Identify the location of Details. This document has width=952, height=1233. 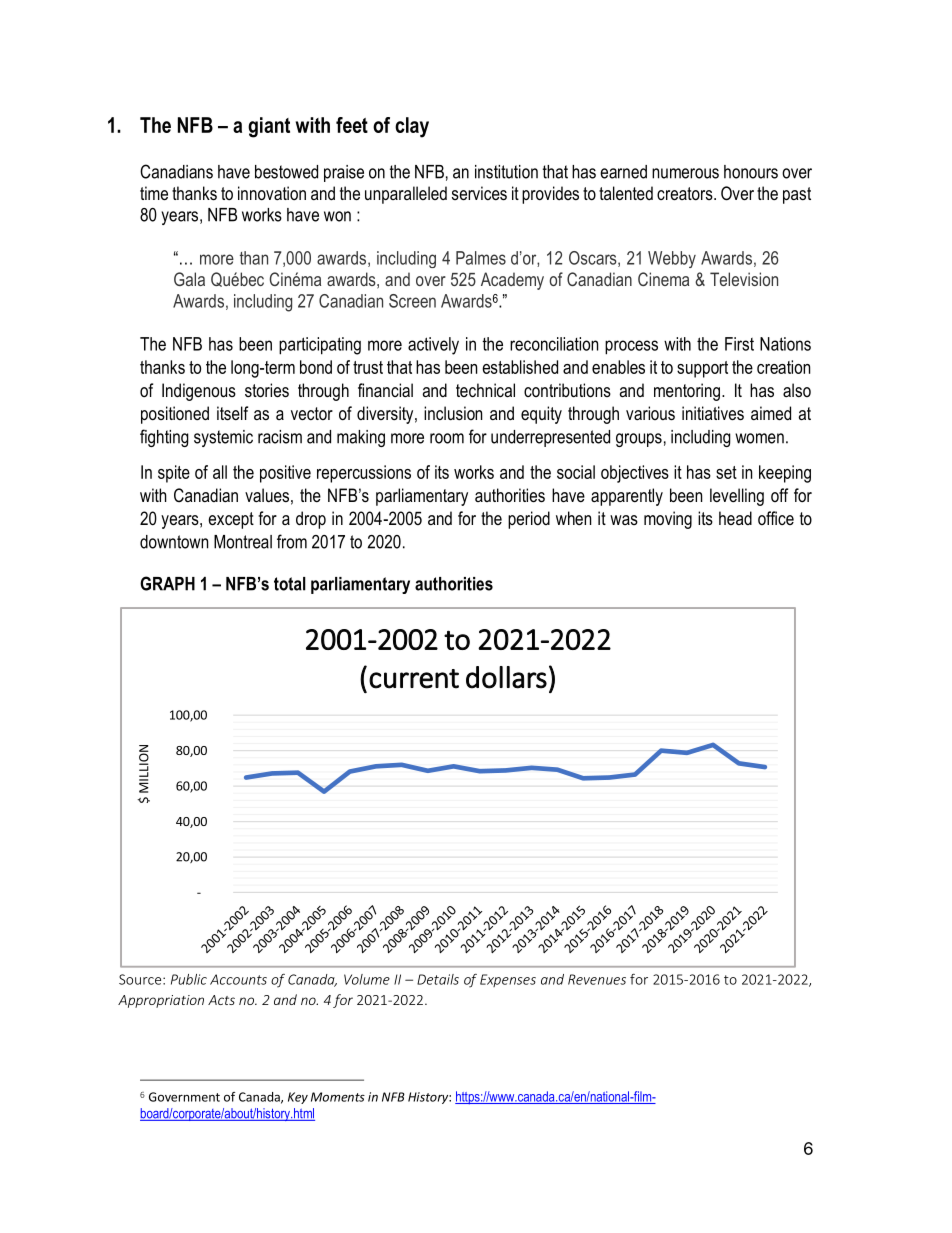
(438, 979).
